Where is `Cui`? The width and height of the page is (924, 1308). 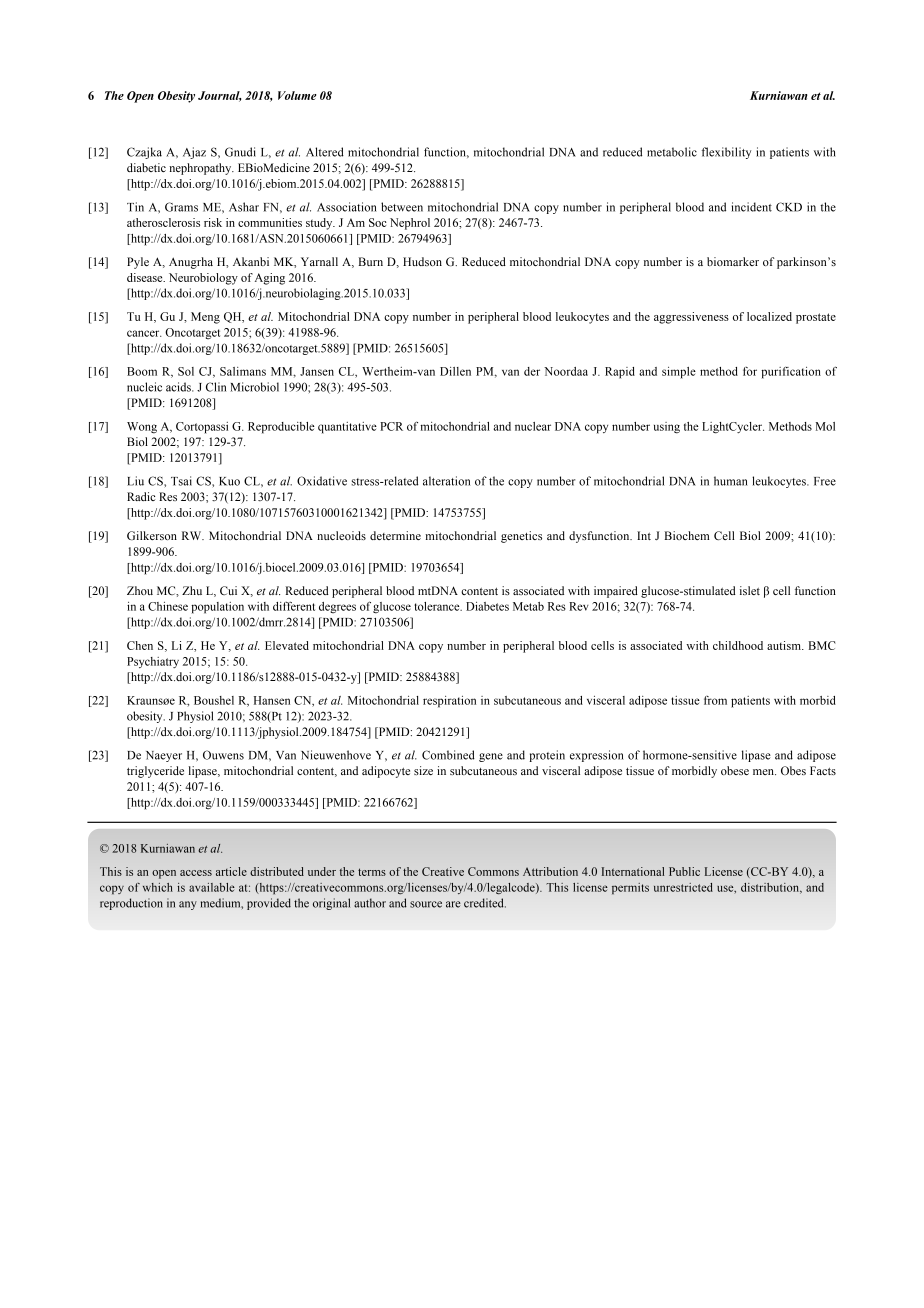
Cui is located at coordinates (228, 590).
